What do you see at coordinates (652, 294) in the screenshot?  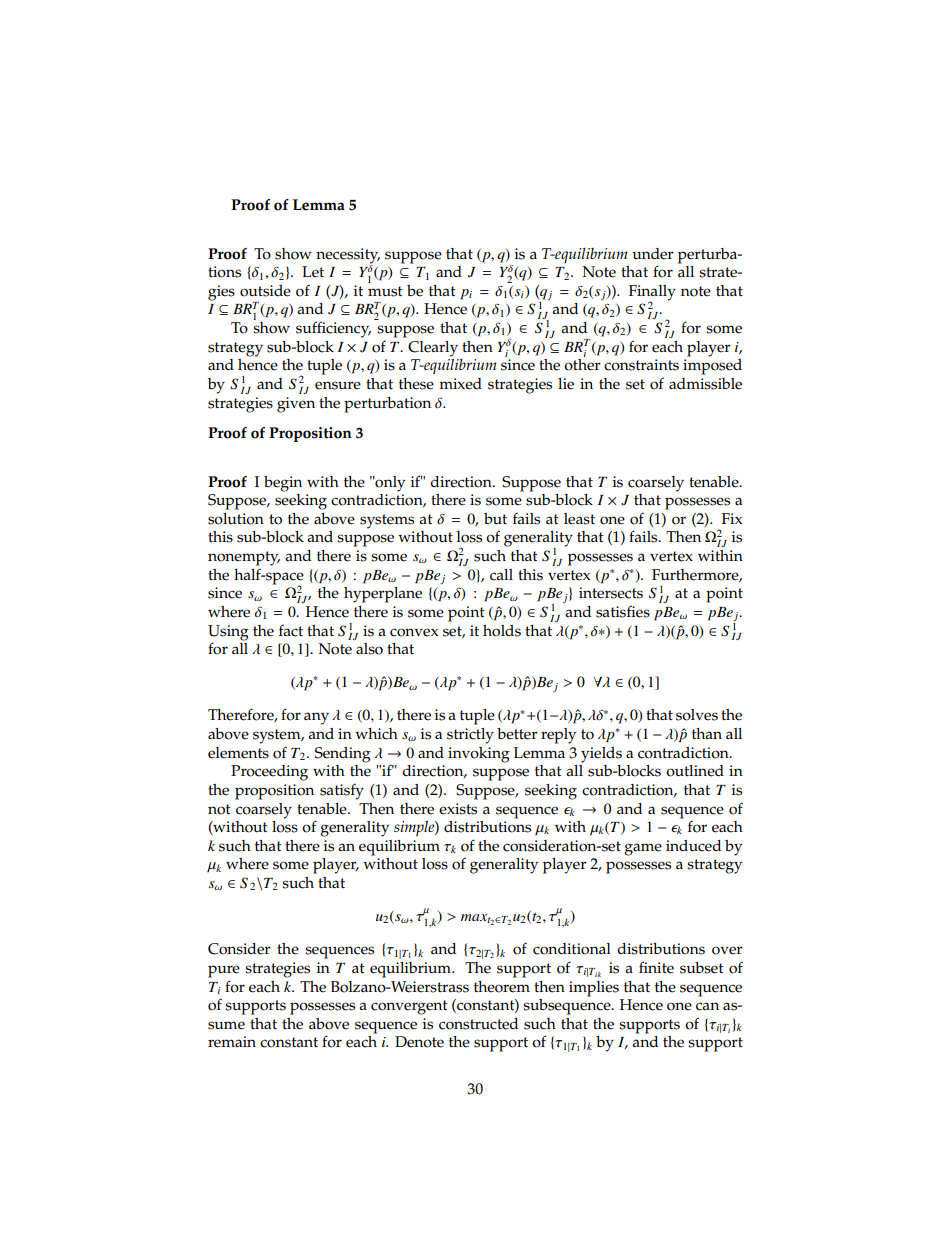 I see `Finally` at bounding box center [652, 294].
